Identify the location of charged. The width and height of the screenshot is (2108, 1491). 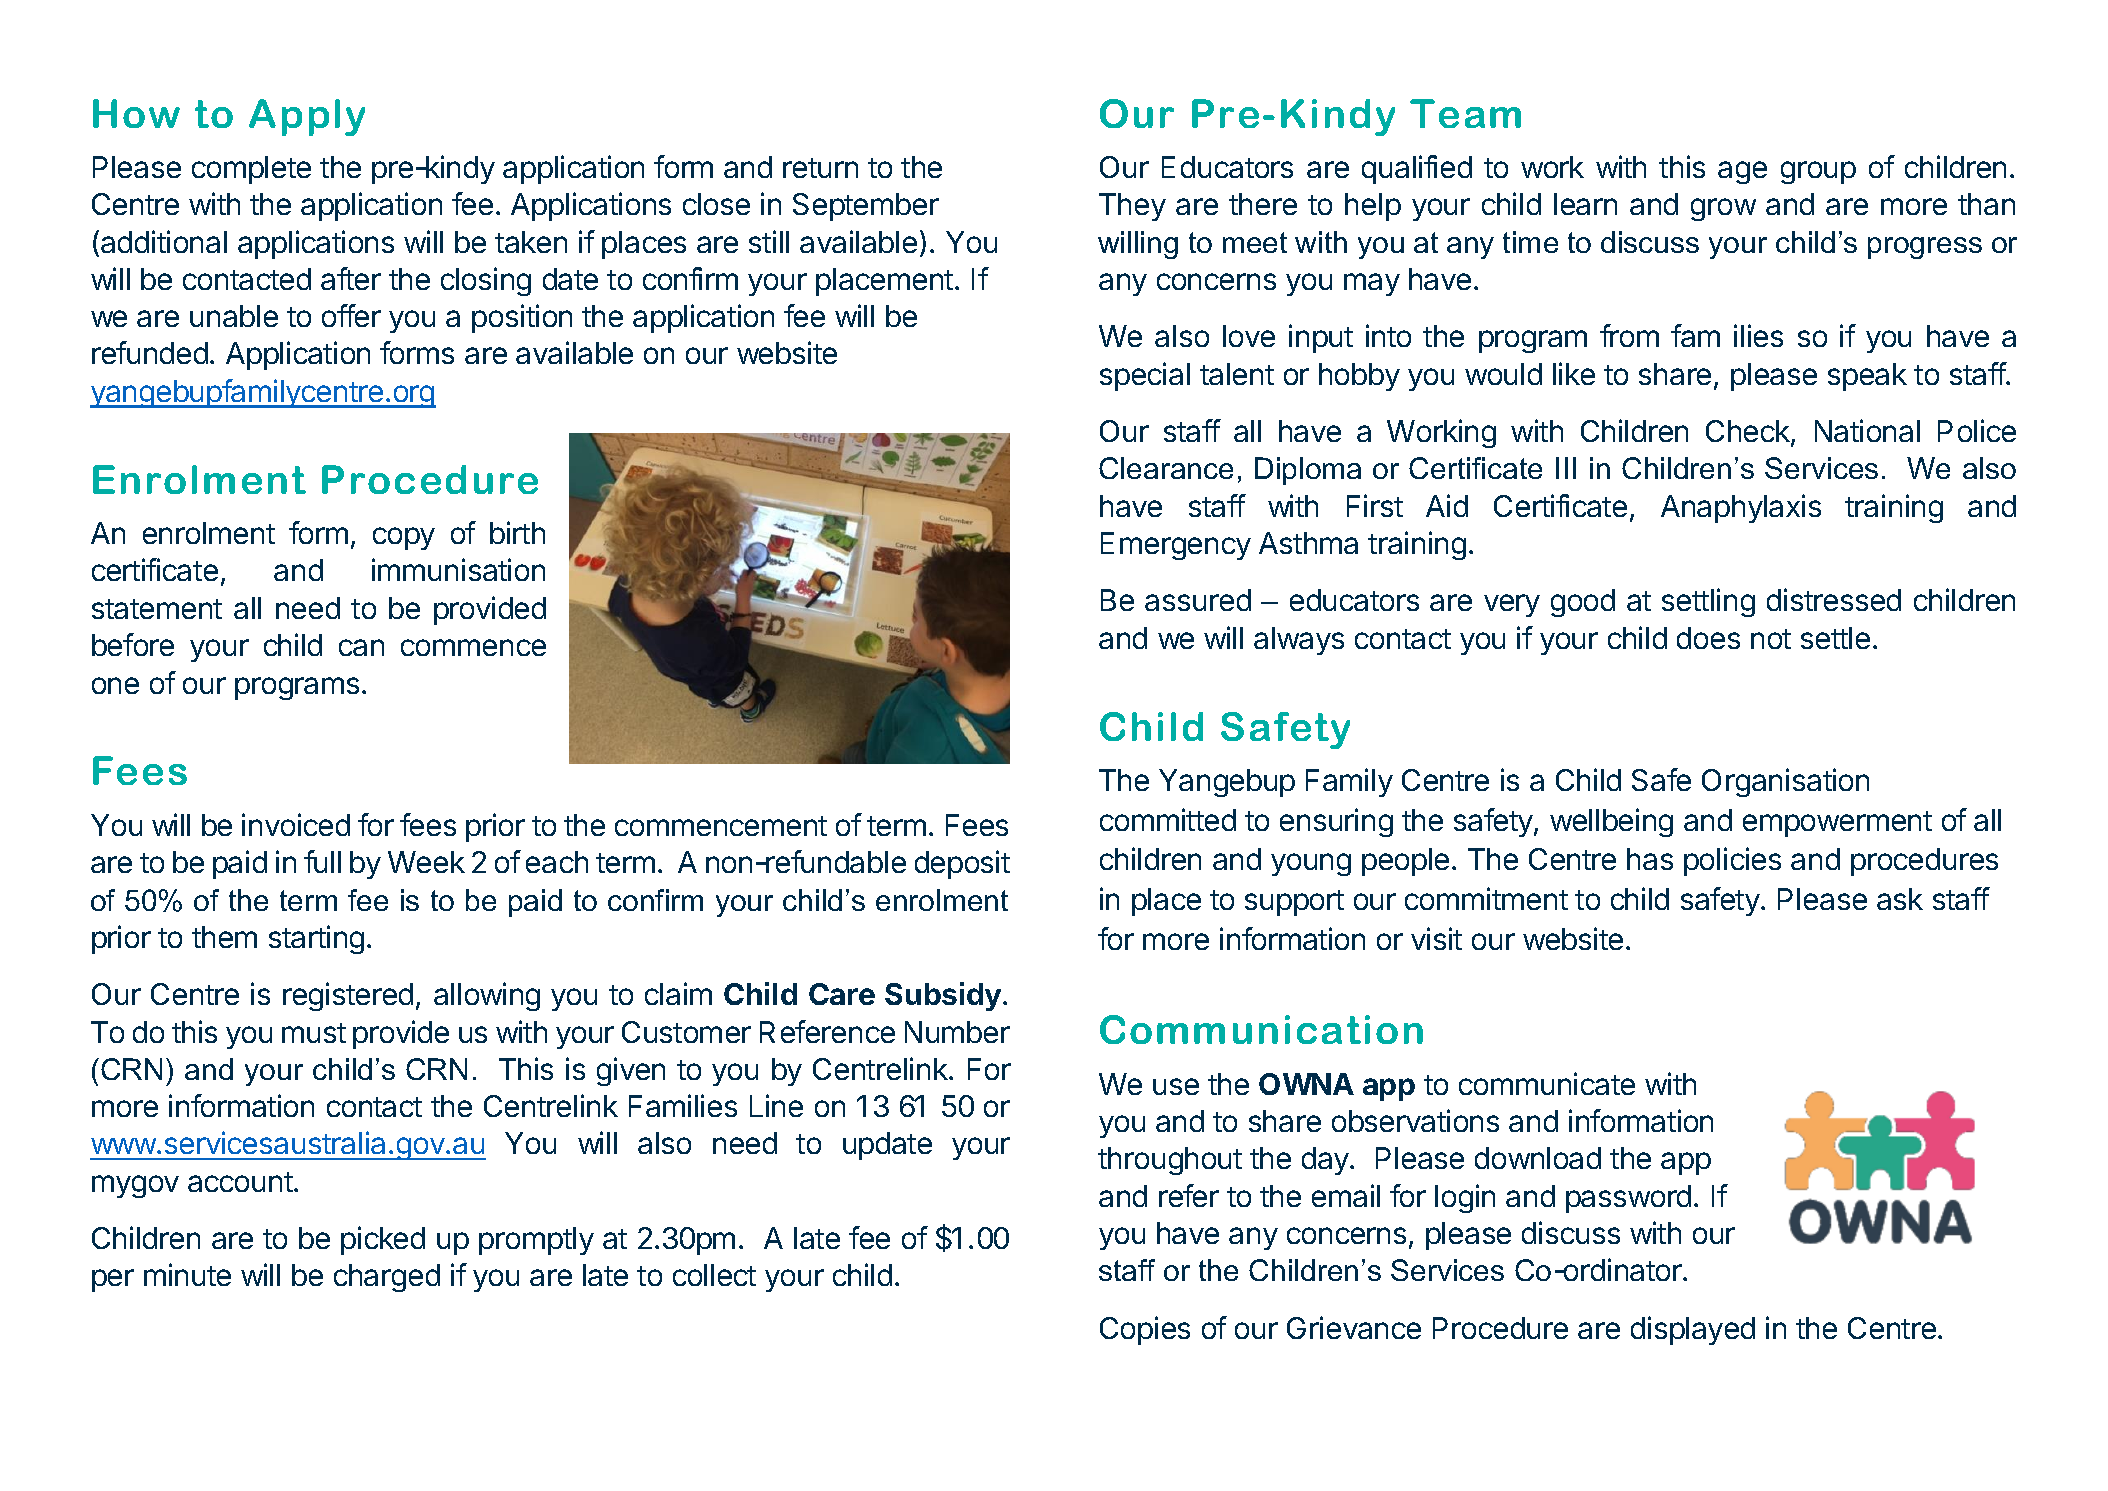
(387, 1278).
